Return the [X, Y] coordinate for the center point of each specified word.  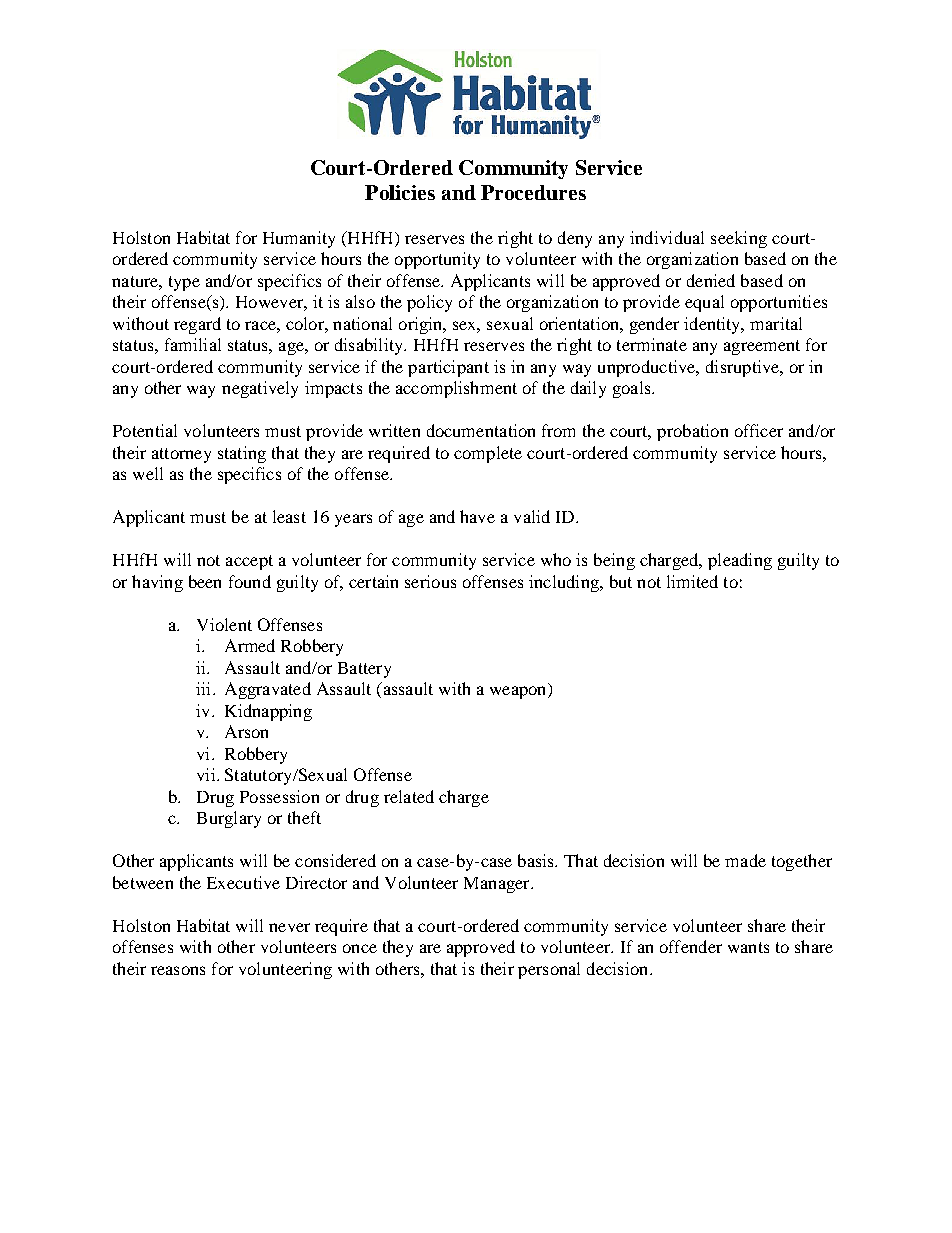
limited [692, 581]
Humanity [299, 239]
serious [430, 581]
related [409, 796]
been [205, 581]
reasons [178, 970]
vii [207, 774]
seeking [739, 239]
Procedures [533, 192]
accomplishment [456, 389]
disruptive [744, 368]
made [745, 860]
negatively [260, 389]
